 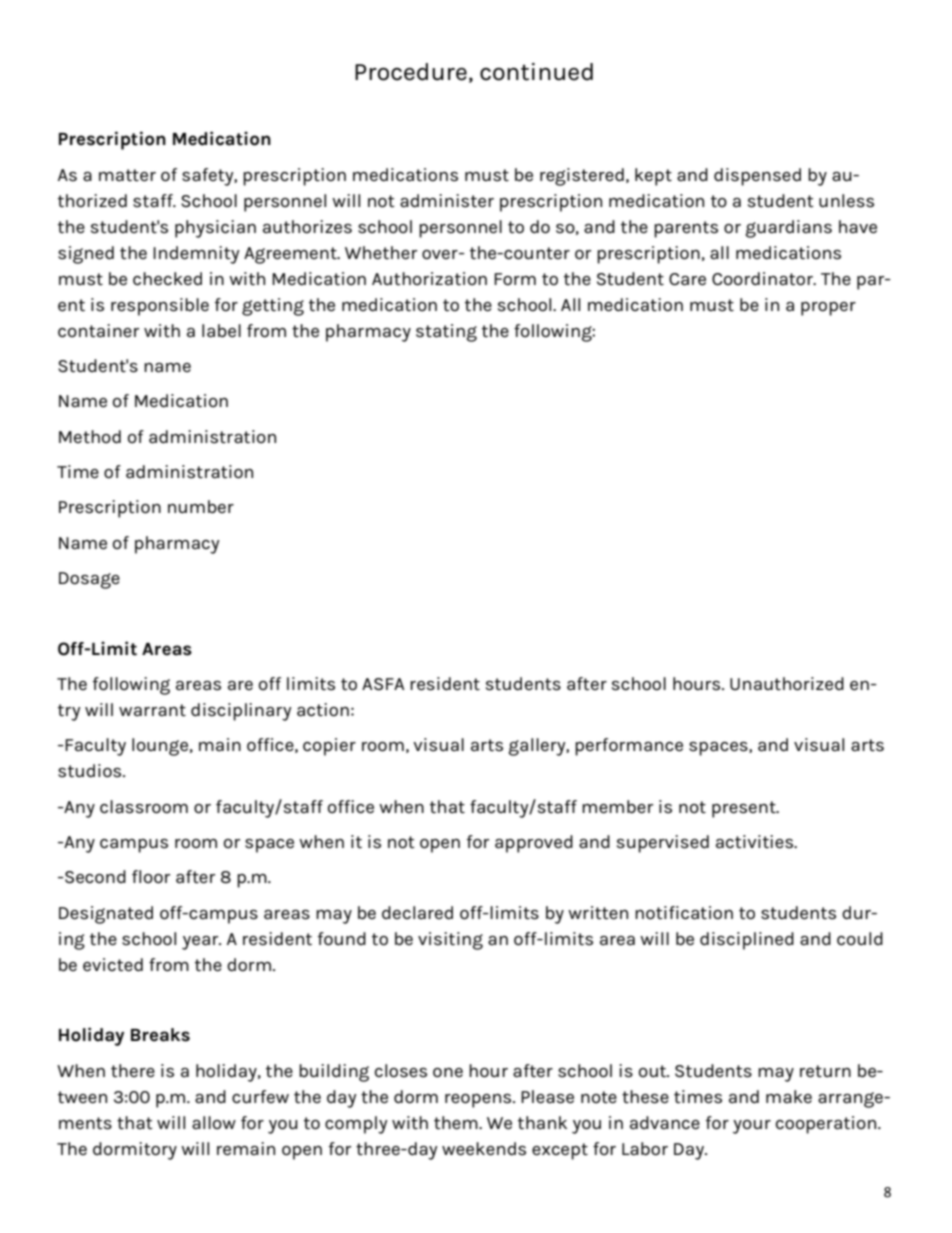 I want to click on dispensed, so click(x=757, y=177).
